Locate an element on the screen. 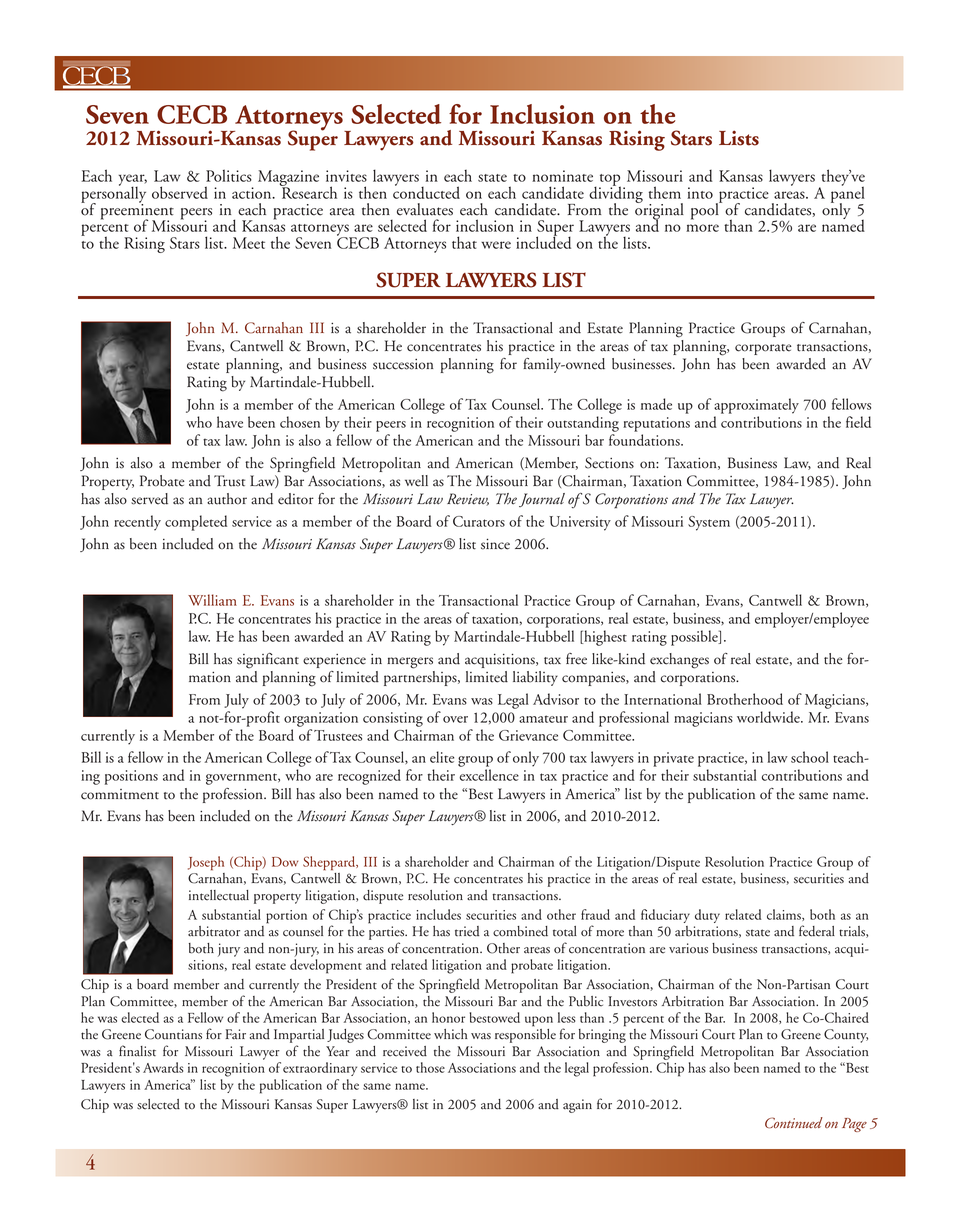 This screenshot has width=958, height=1232. Awards is located at coordinates (163, 1067).
